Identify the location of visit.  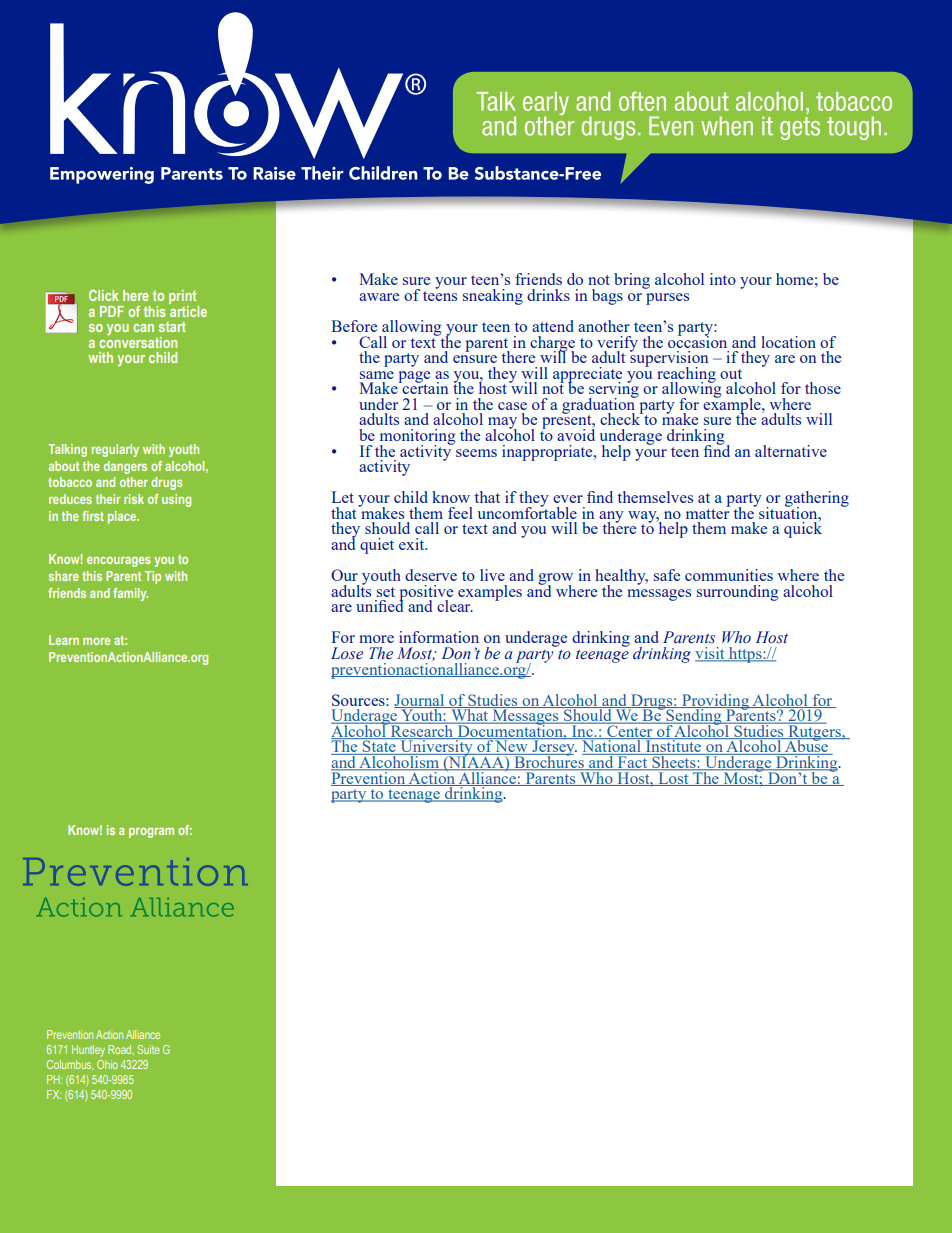
(711, 654).
